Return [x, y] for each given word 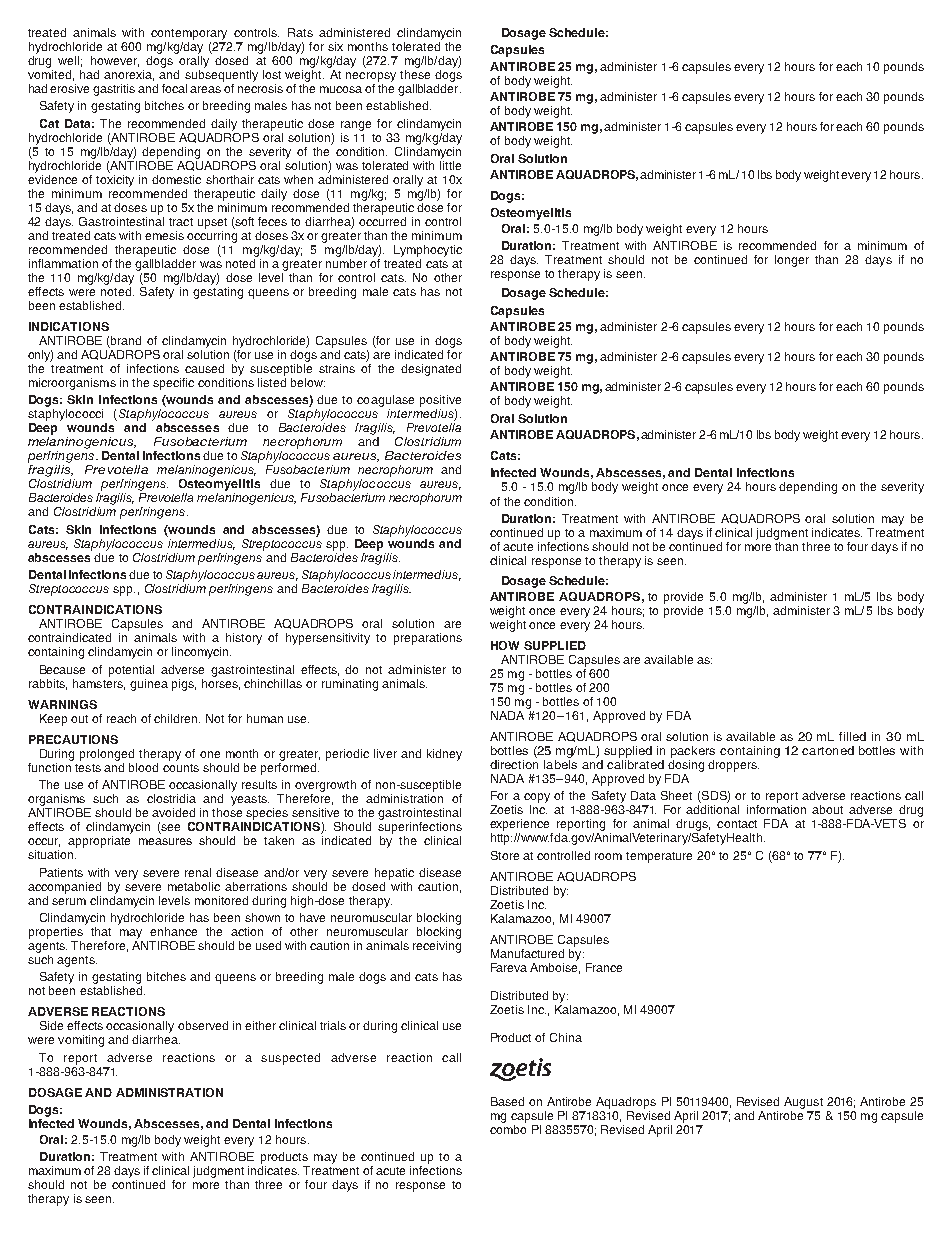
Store [505, 855]
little [450, 164]
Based [507, 1101]
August [803, 1103]
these [415, 74]
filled [852, 736]
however [115, 61]
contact [737, 824]
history [244, 639]
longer [792, 261]
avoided [173, 812]
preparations [428, 639]
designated [431, 370]
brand [126, 340]
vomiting [81, 1041]
